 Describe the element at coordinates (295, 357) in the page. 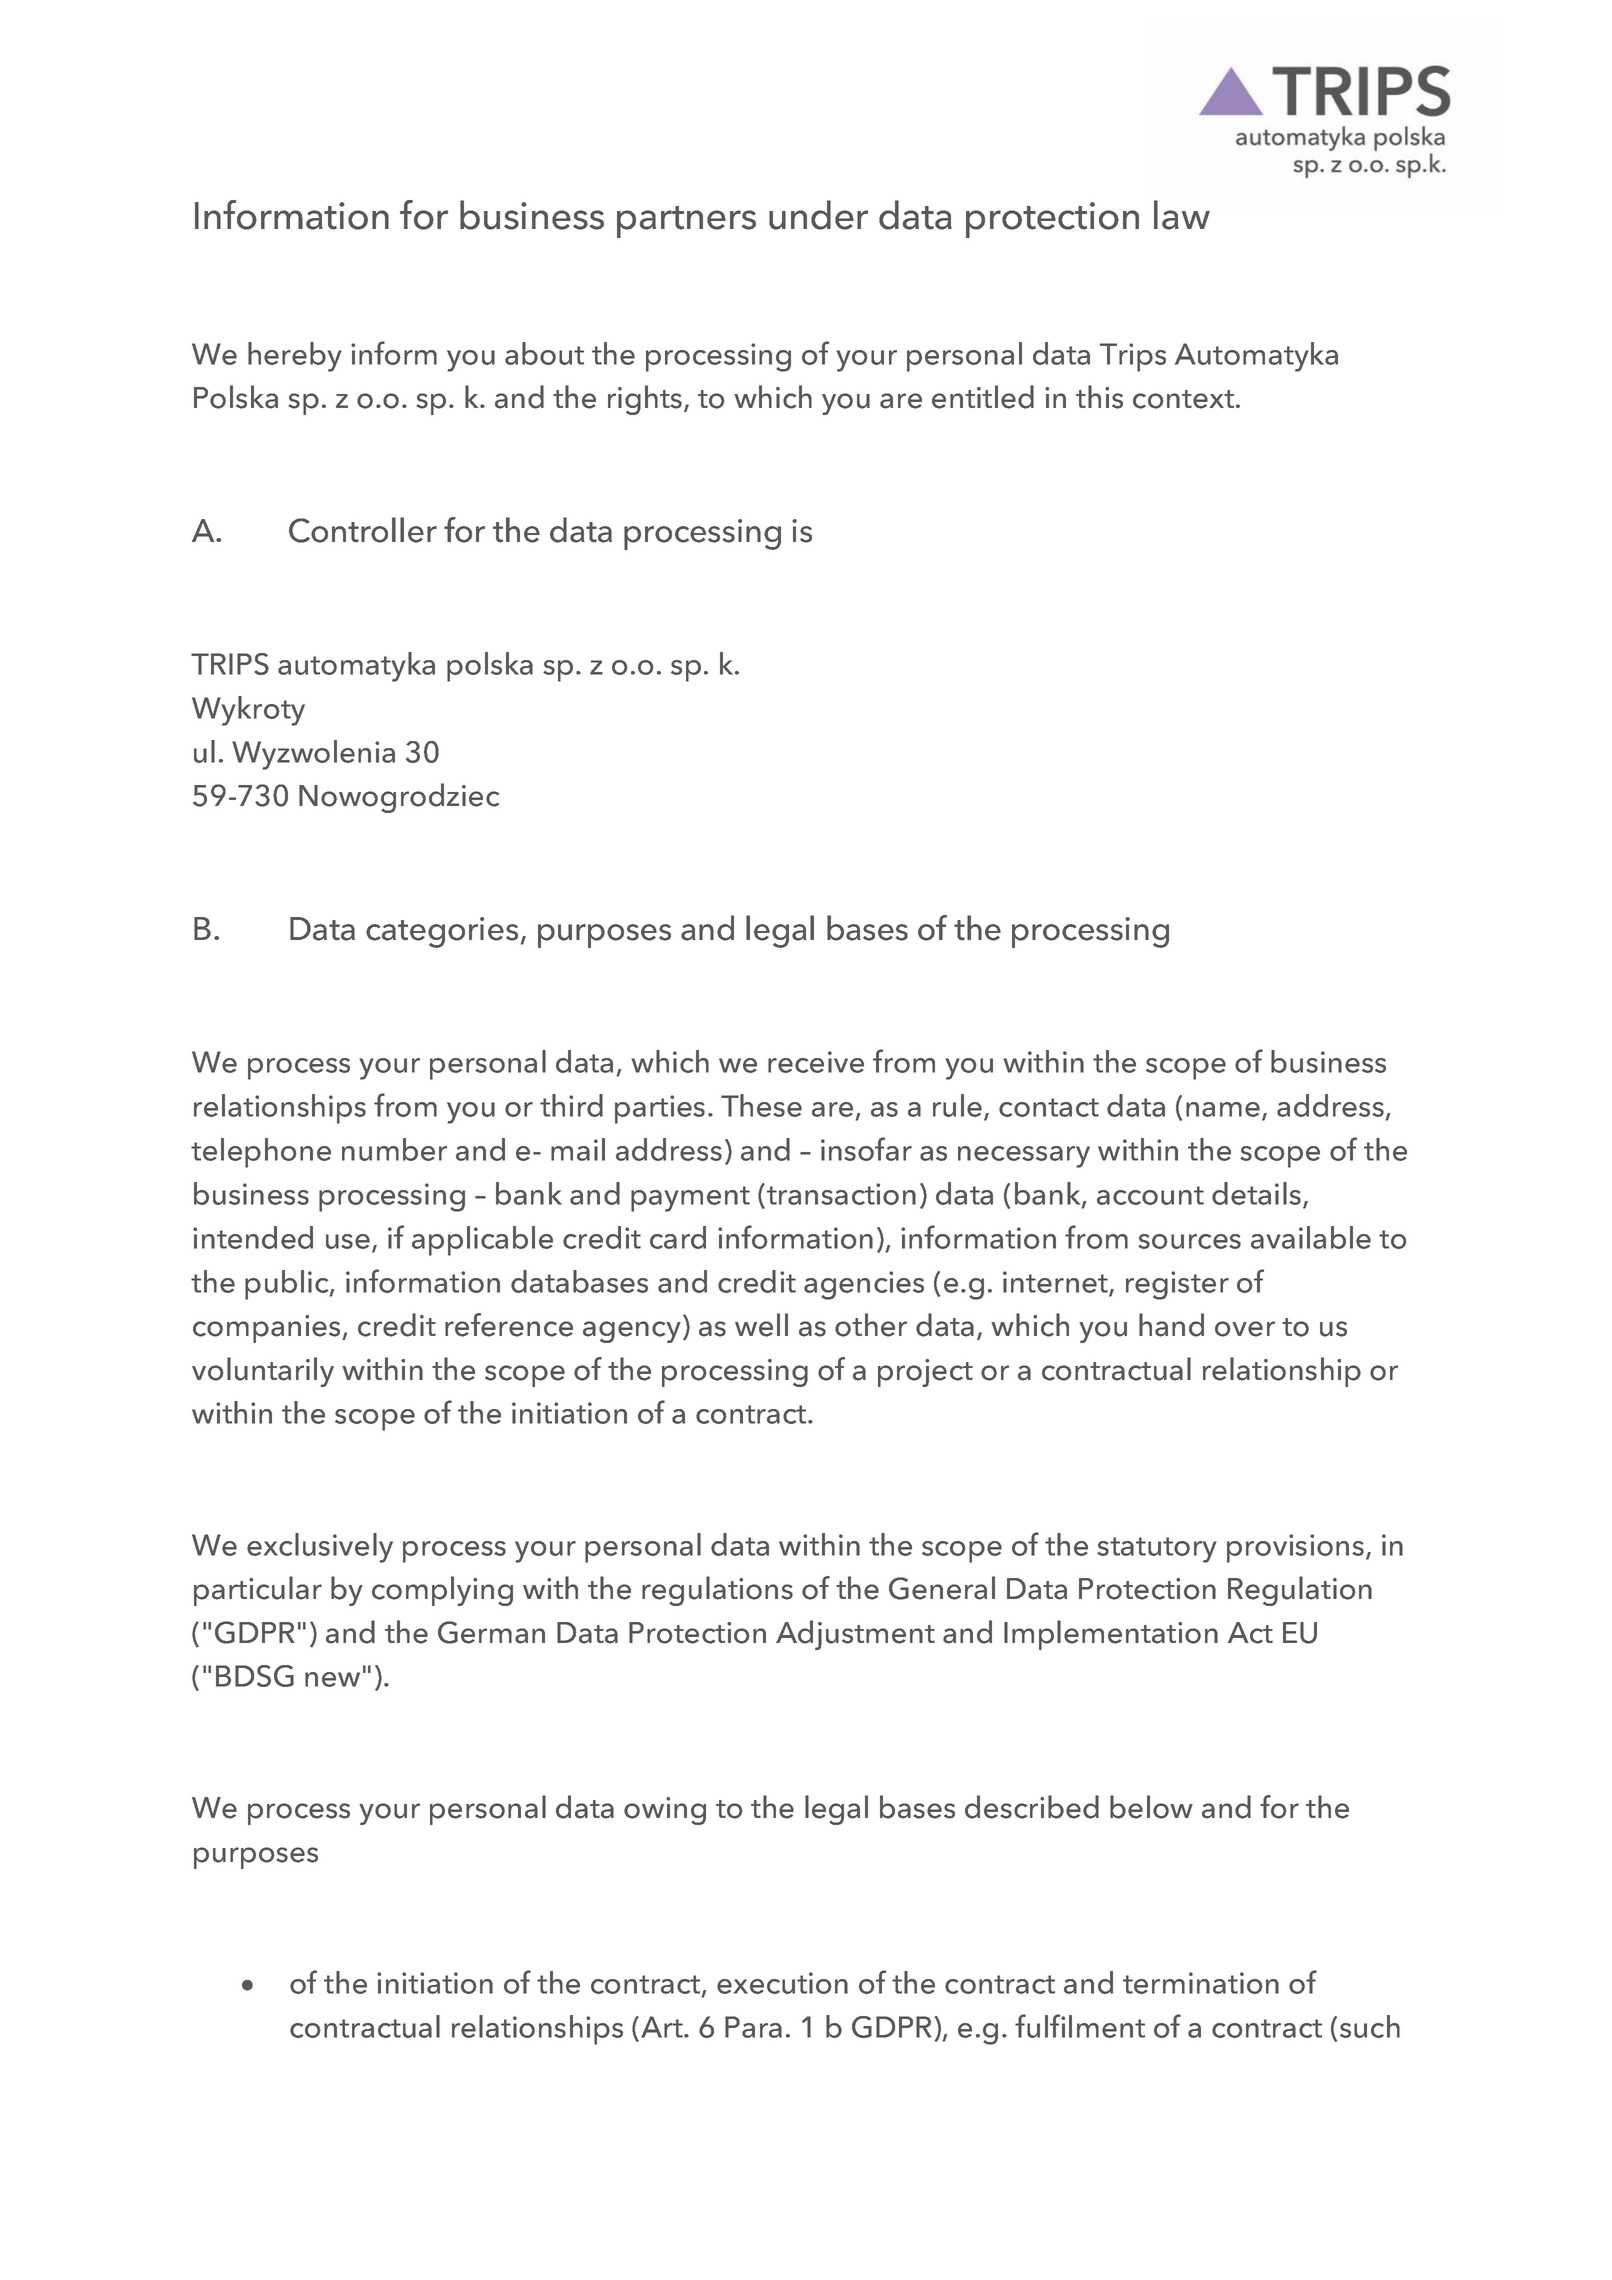

I see `hereby` at that location.
